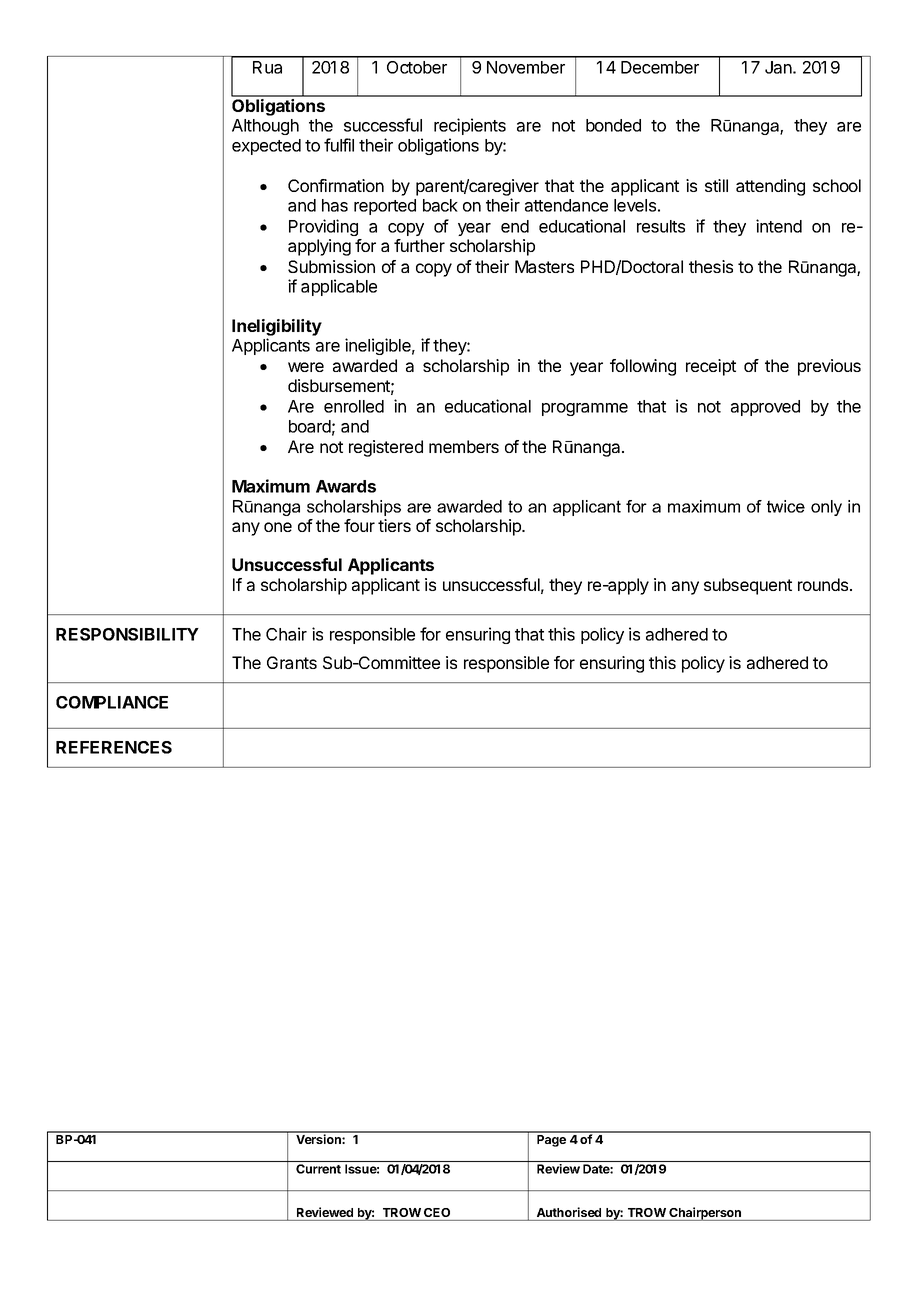  What do you see at coordinates (318, 1169) in the page?
I see `Current` at bounding box center [318, 1169].
